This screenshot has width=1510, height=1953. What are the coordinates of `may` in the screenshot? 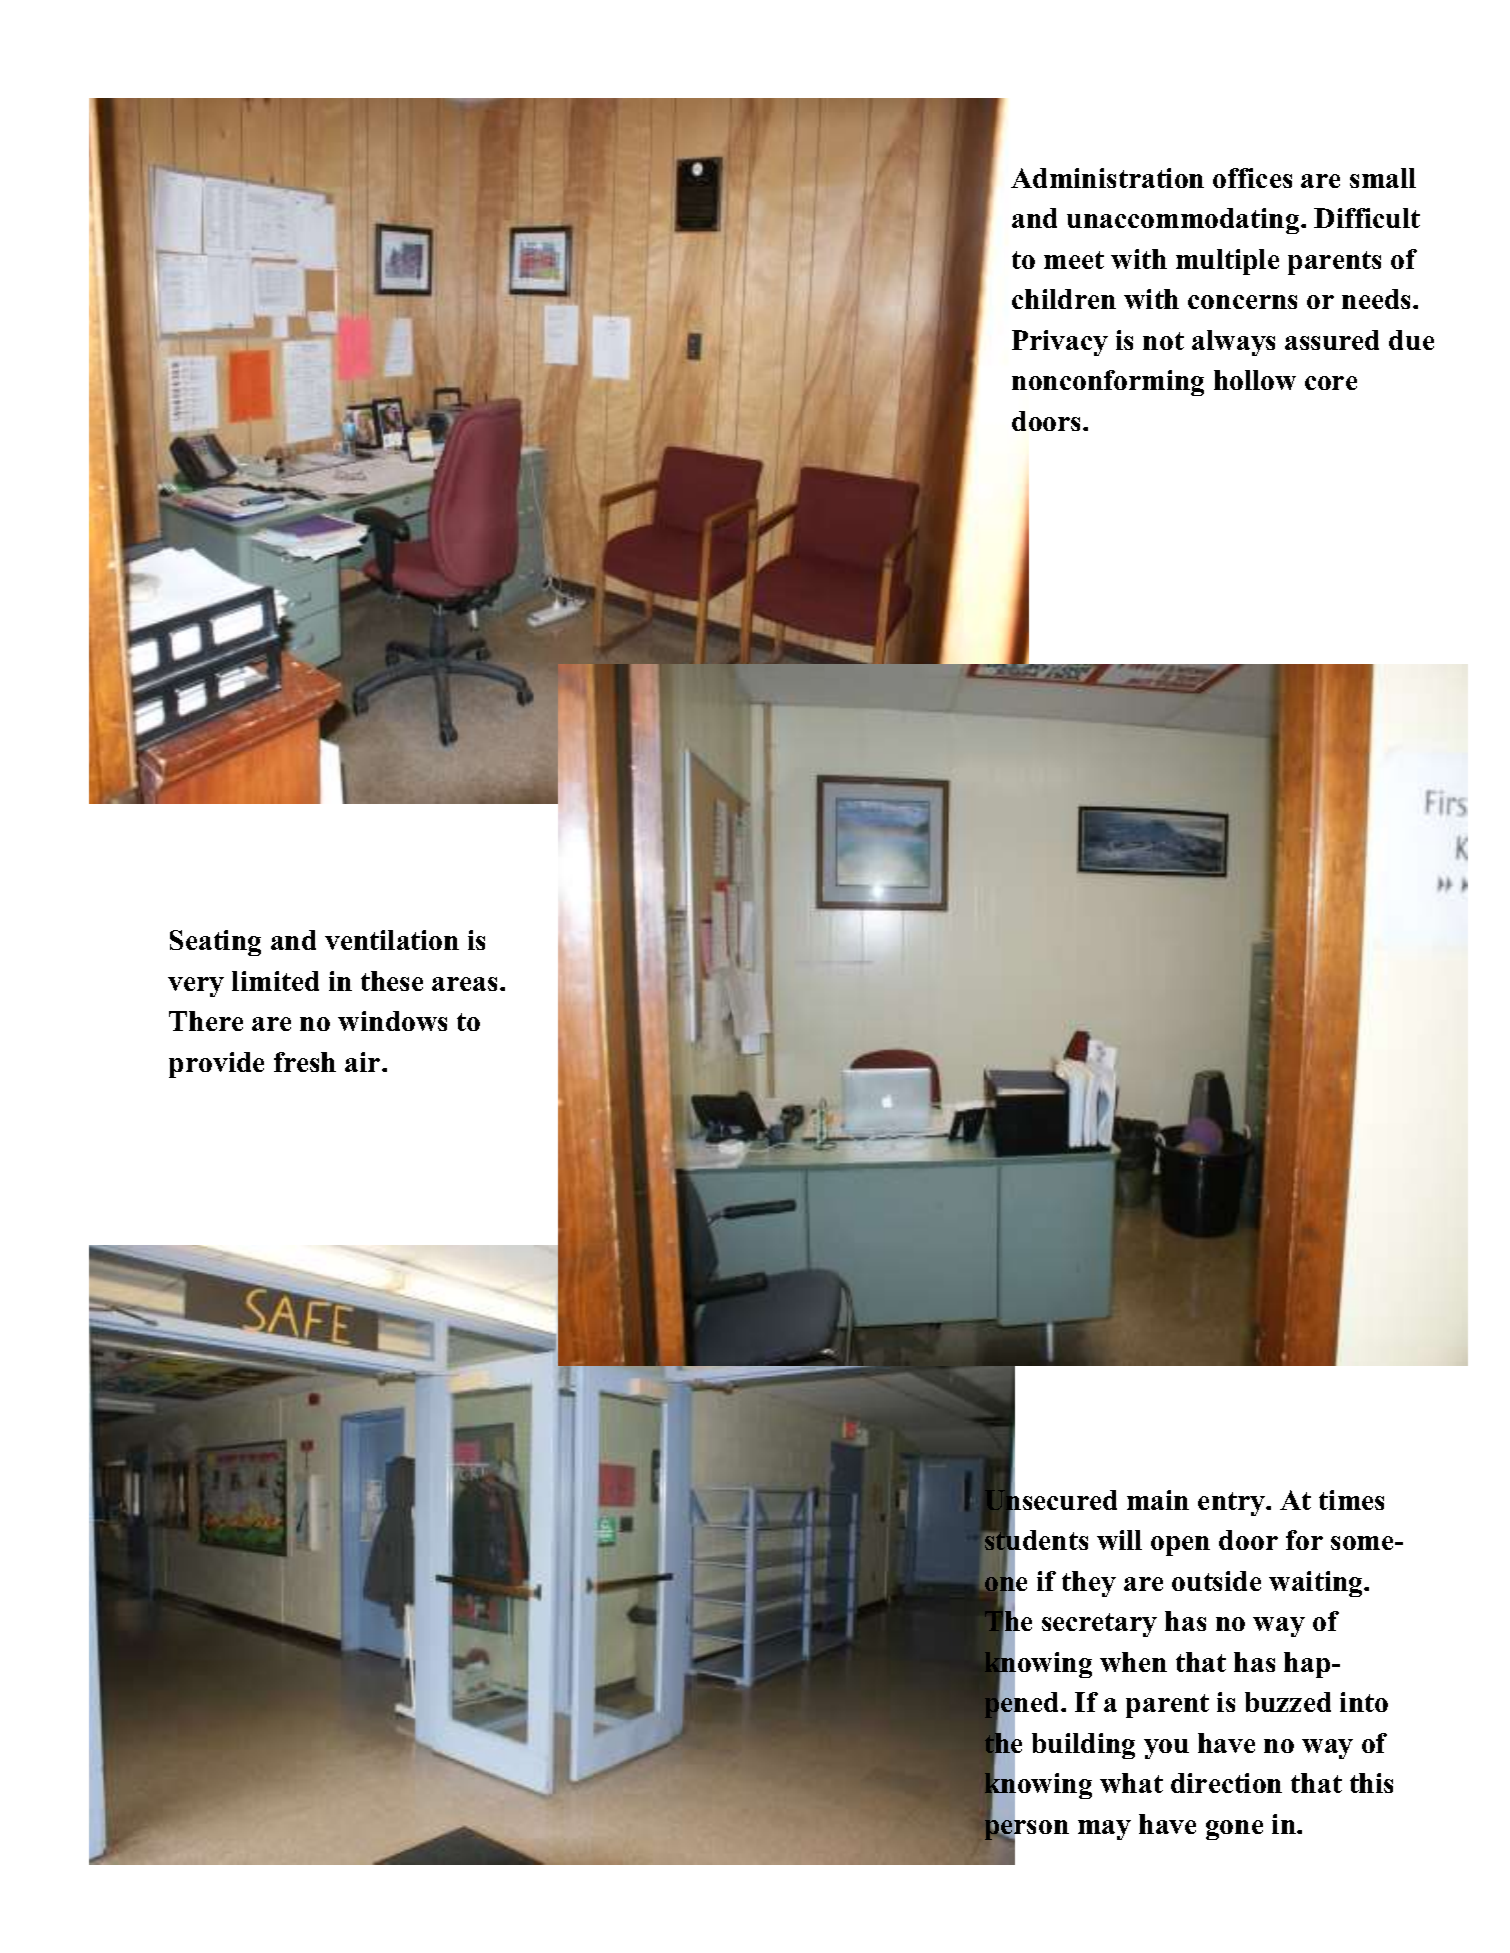 It's located at (1104, 1830).
